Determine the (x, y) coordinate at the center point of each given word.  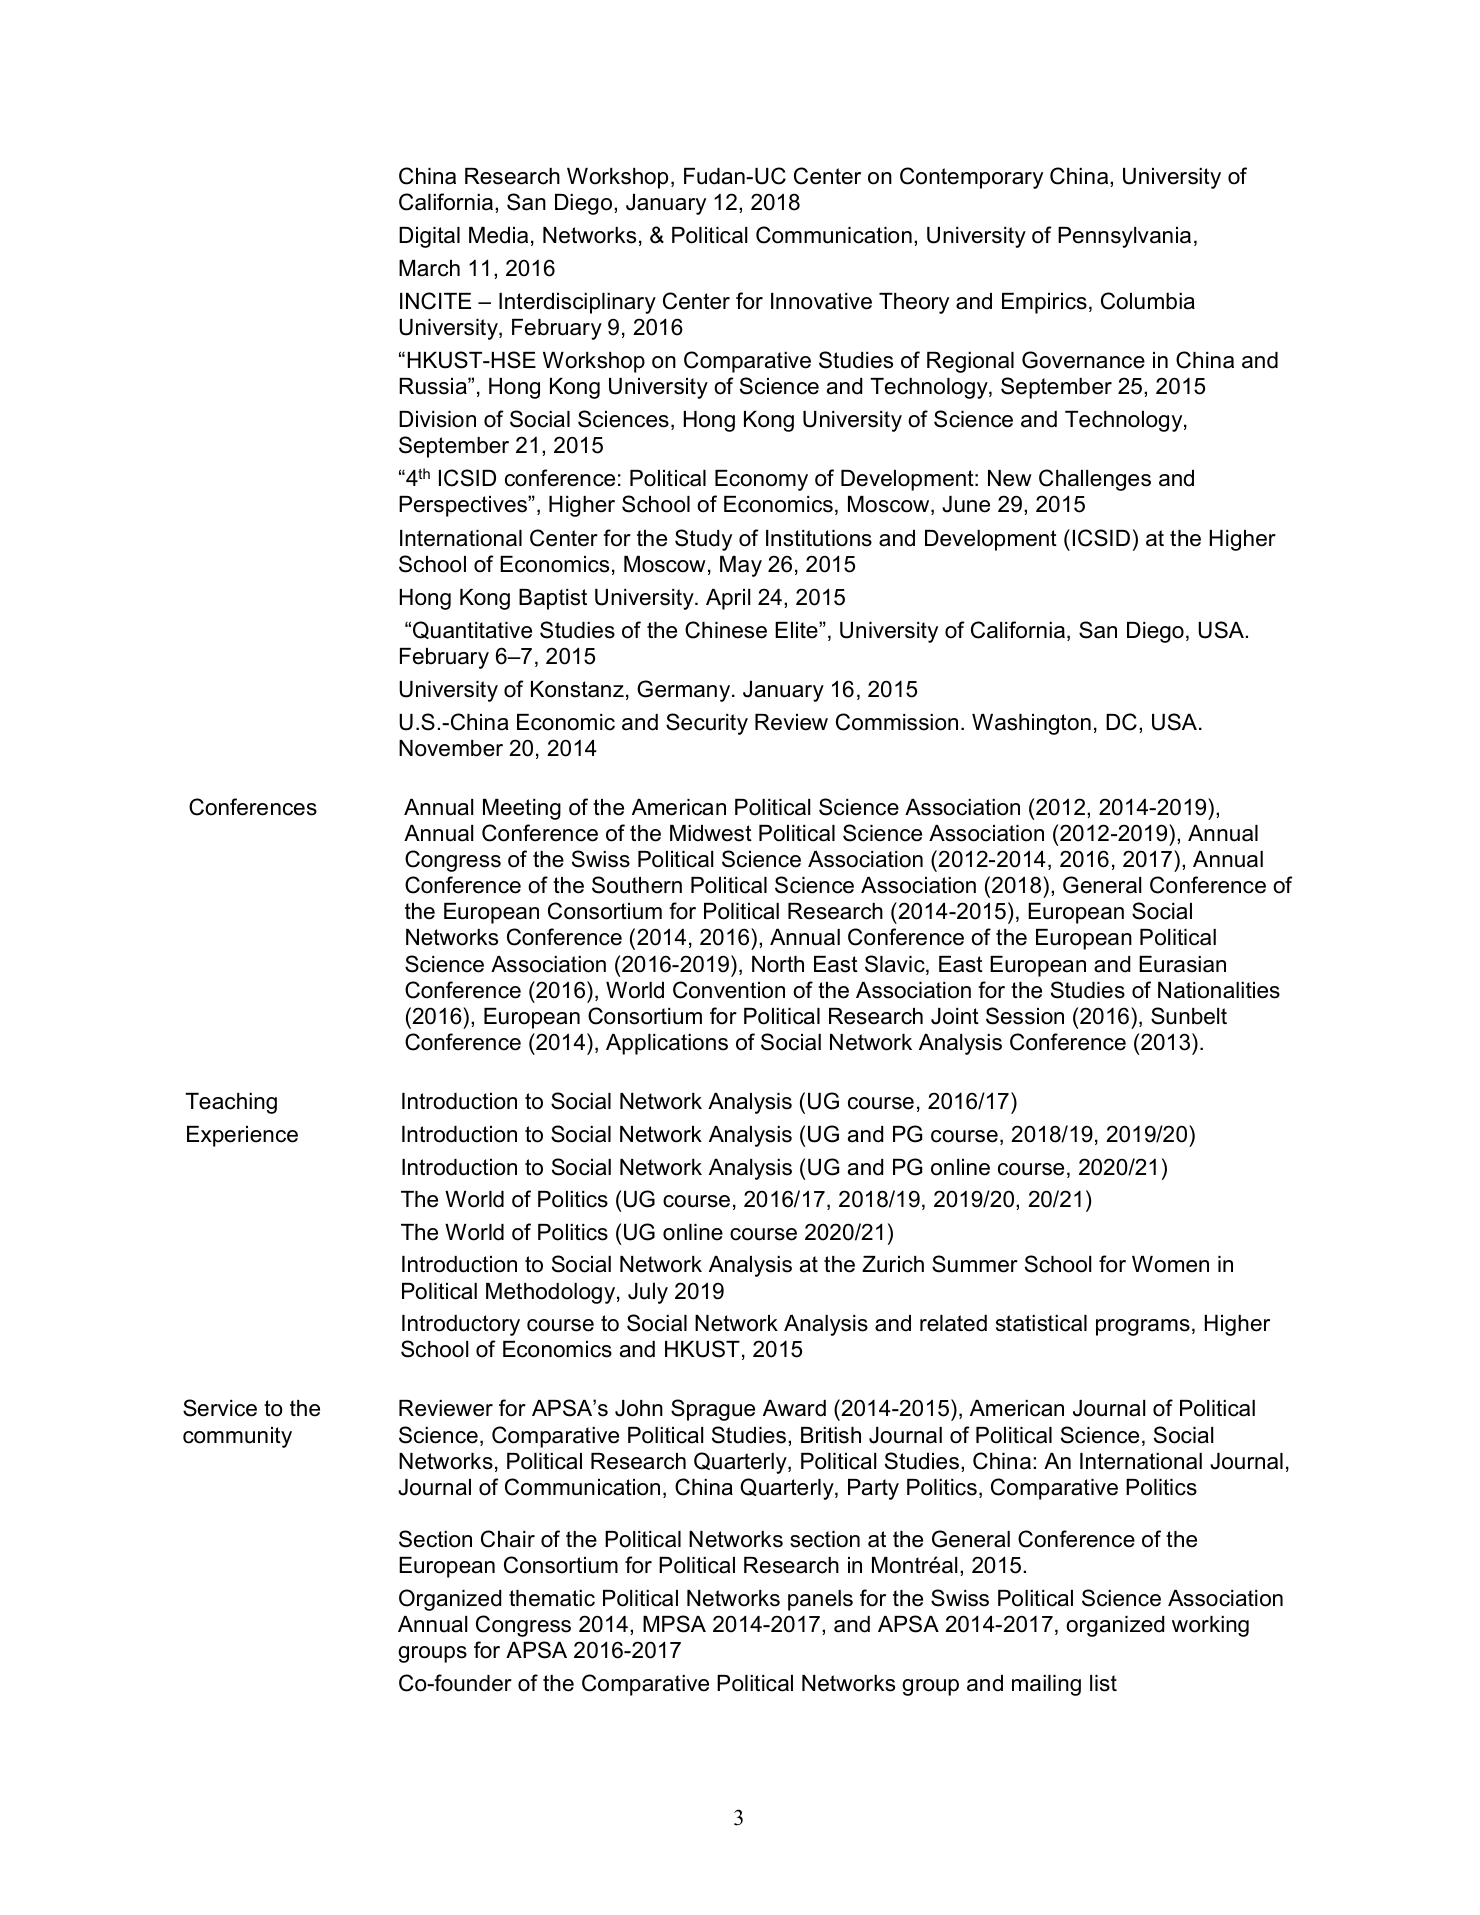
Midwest (711, 833)
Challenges (1095, 480)
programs (1143, 1327)
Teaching (231, 1103)
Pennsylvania (1124, 237)
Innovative (821, 301)
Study (703, 540)
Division (437, 419)
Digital (429, 237)
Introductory (461, 1325)
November (451, 748)
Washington (1031, 724)
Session (1025, 1016)
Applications (667, 1044)
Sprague (713, 1410)
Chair (508, 1539)
